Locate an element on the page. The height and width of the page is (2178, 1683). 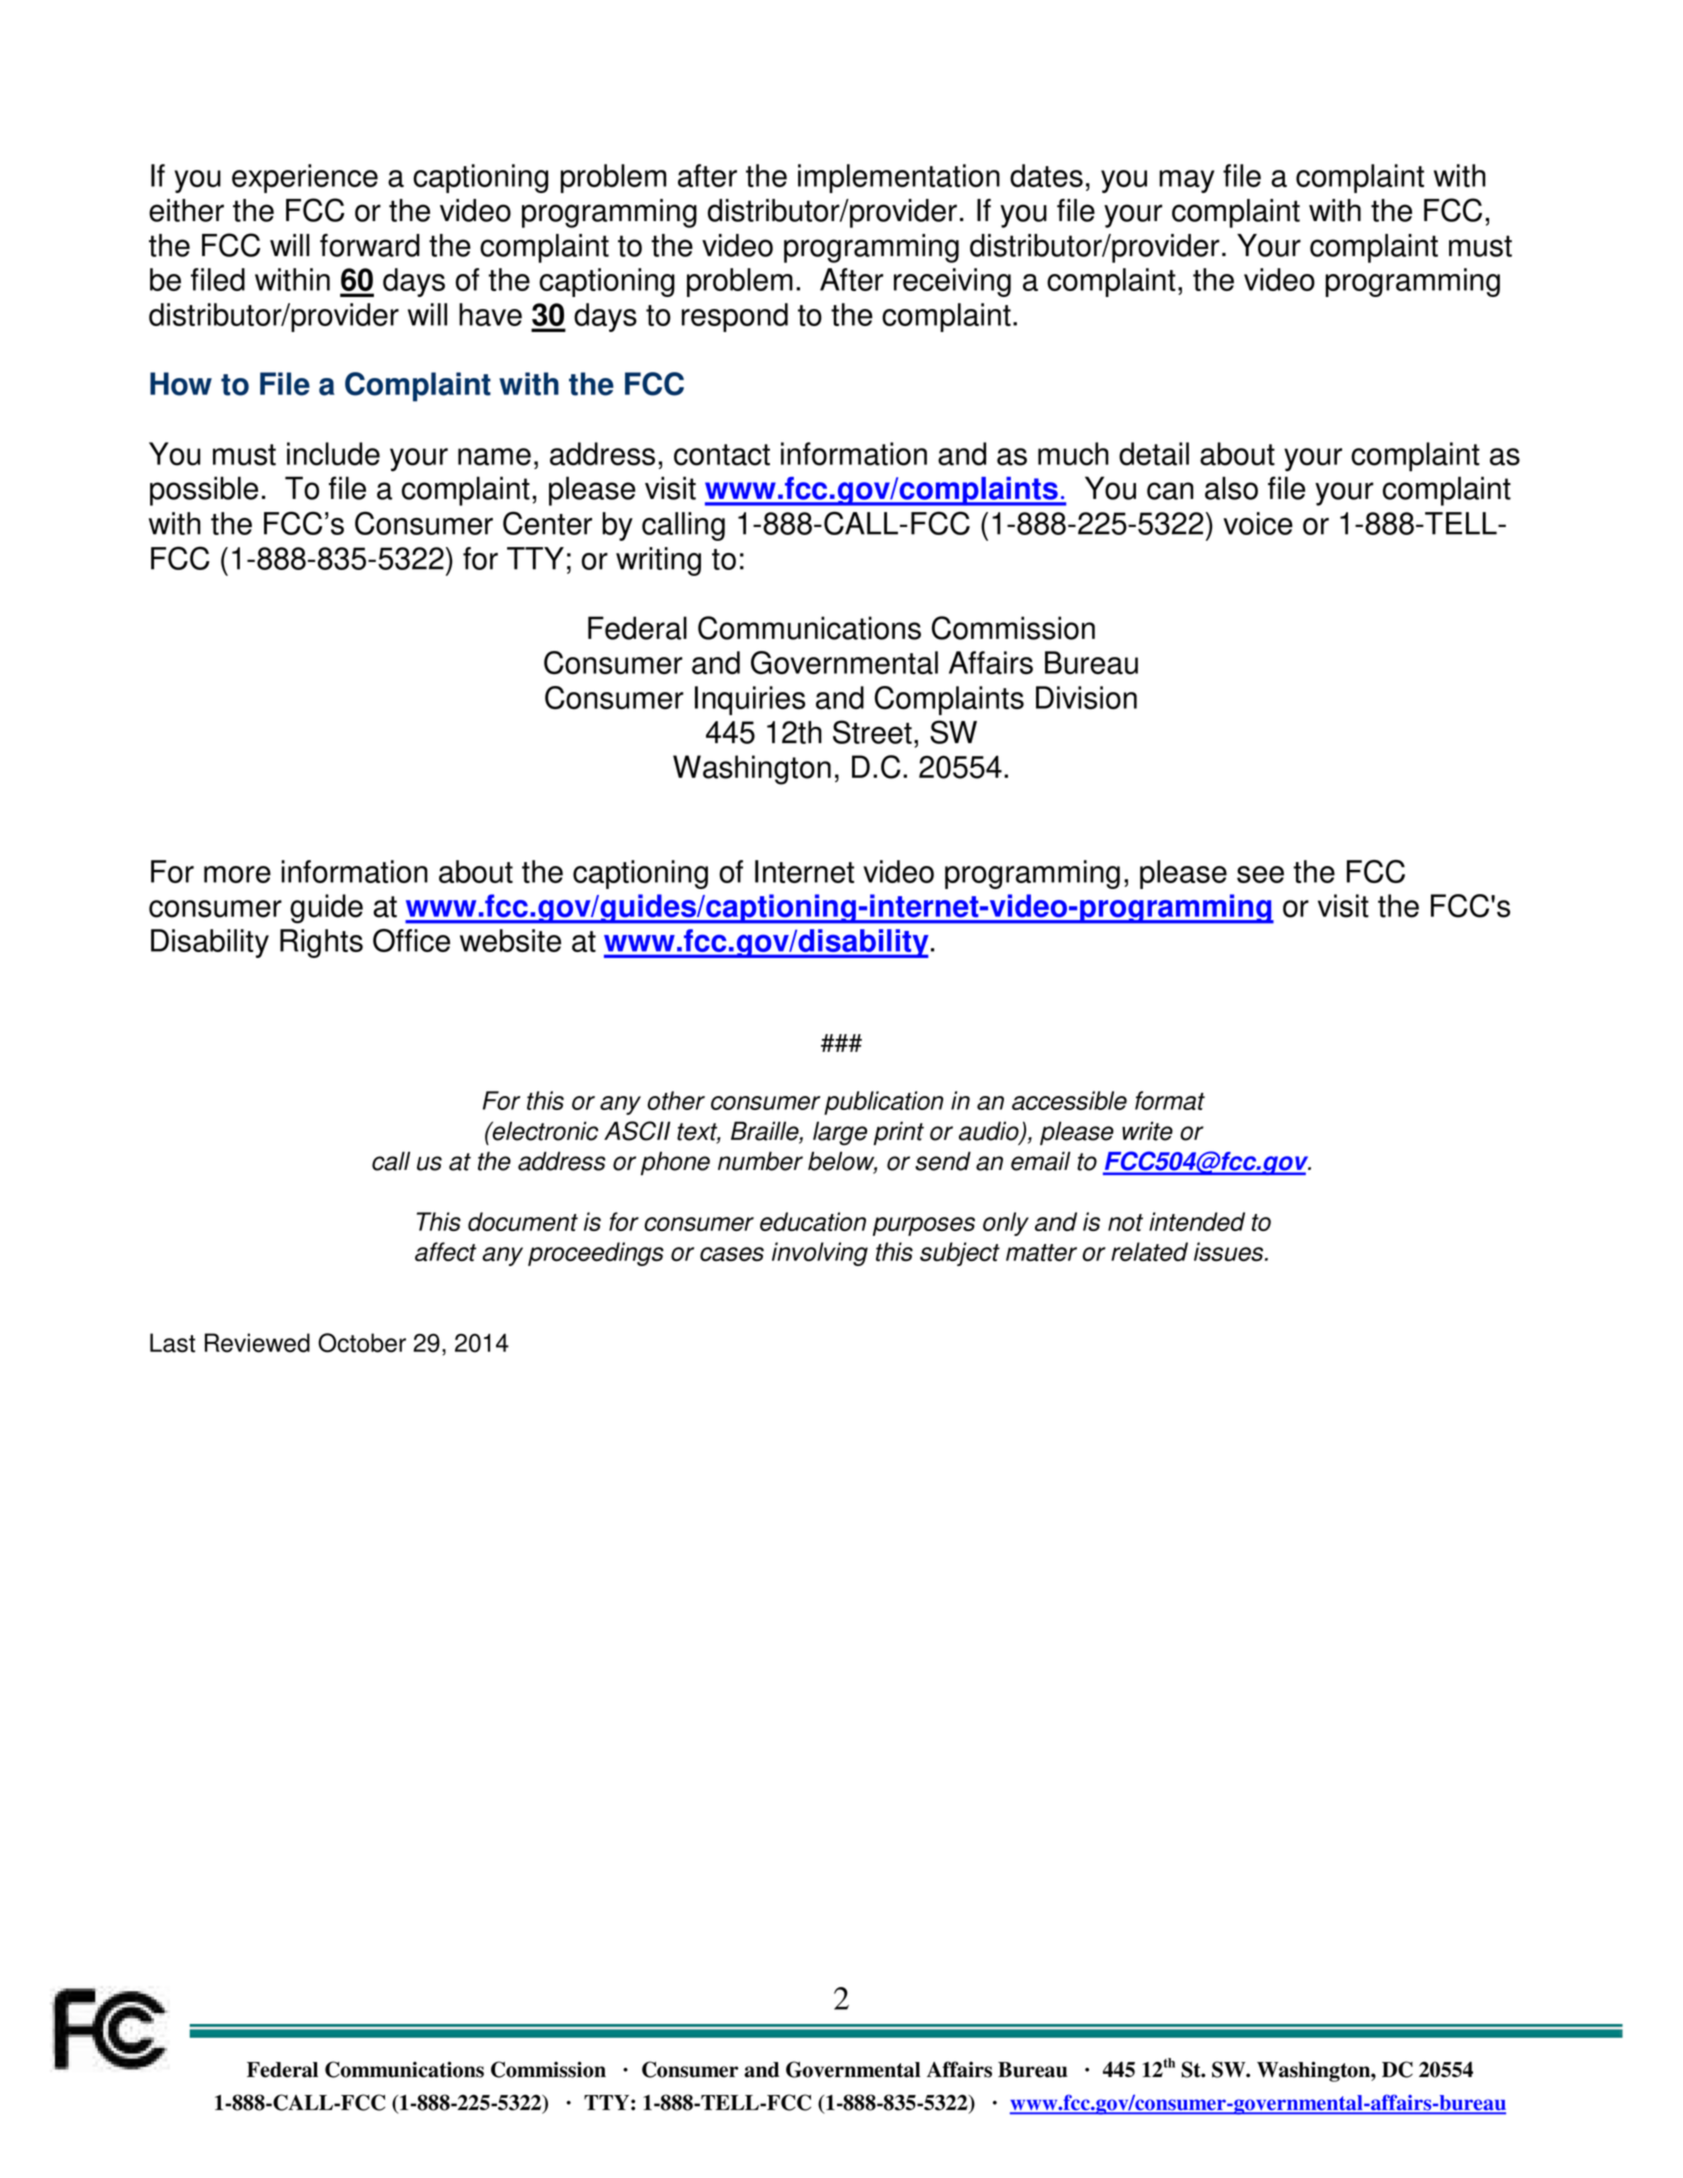
Inquiries is located at coordinates (750, 700).
